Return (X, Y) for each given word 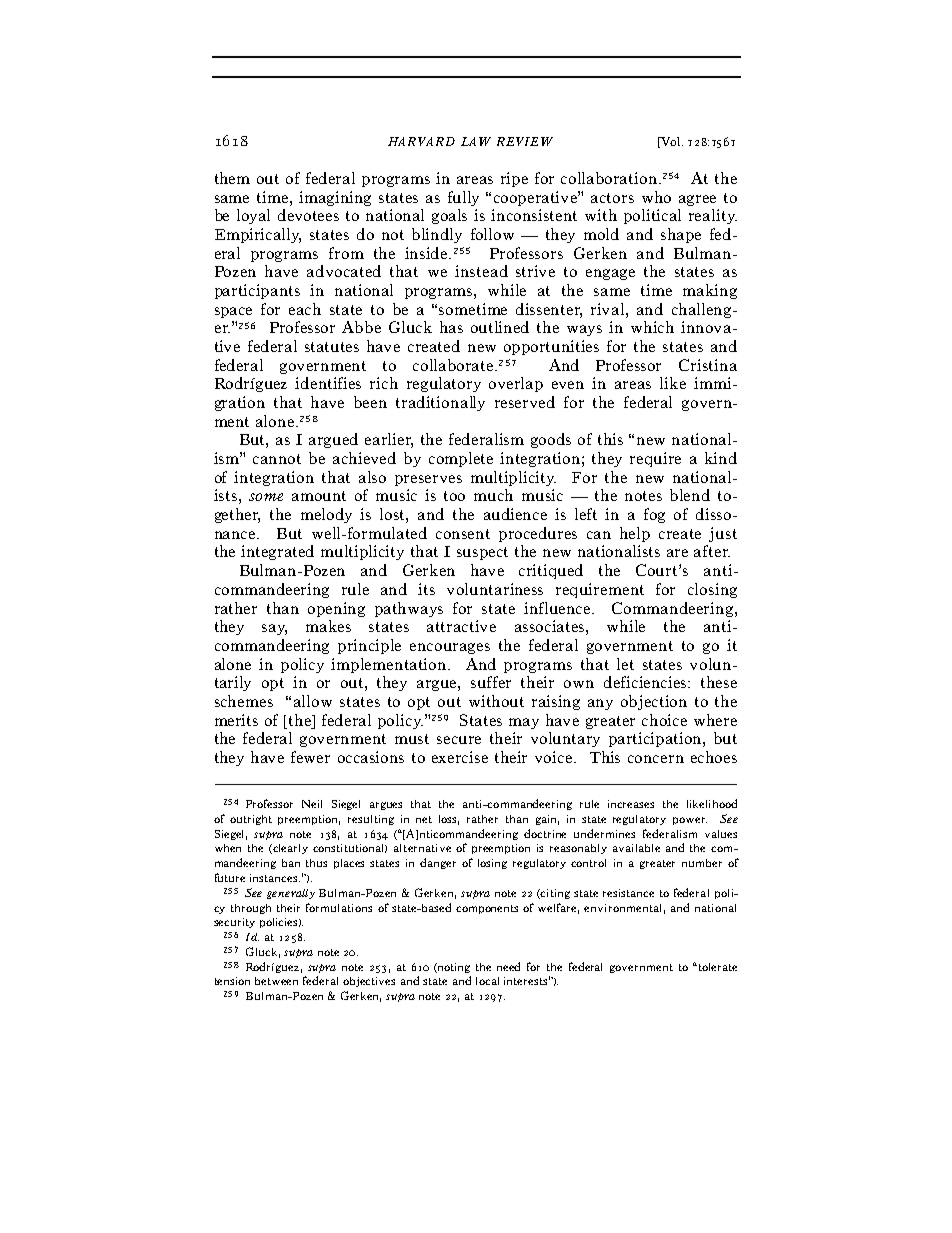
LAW (476, 141)
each (305, 309)
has (451, 327)
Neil (312, 804)
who (656, 197)
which (652, 327)
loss (449, 820)
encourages (450, 648)
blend (690, 495)
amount (319, 496)
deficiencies (647, 682)
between (276, 981)
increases (631, 804)
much (493, 495)
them (232, 178)
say (274, 629)
